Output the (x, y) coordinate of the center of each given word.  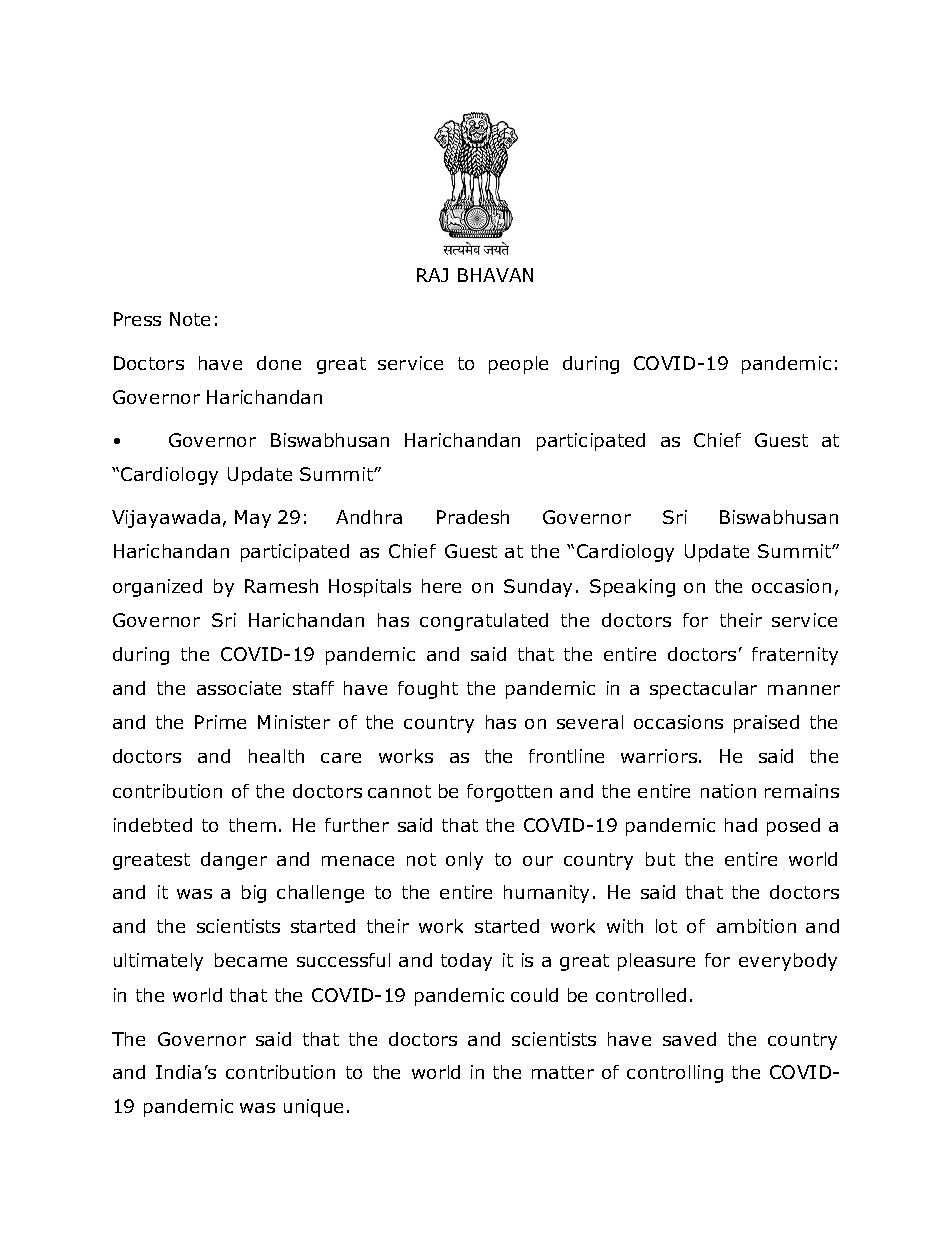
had (741, 825)
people (518, 365)
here (441, 586)
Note (190, 319)
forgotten (509, 793)
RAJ (432, 275)
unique (313, 1108)
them (252, 825)
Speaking (632, 588)
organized (157, 588)
